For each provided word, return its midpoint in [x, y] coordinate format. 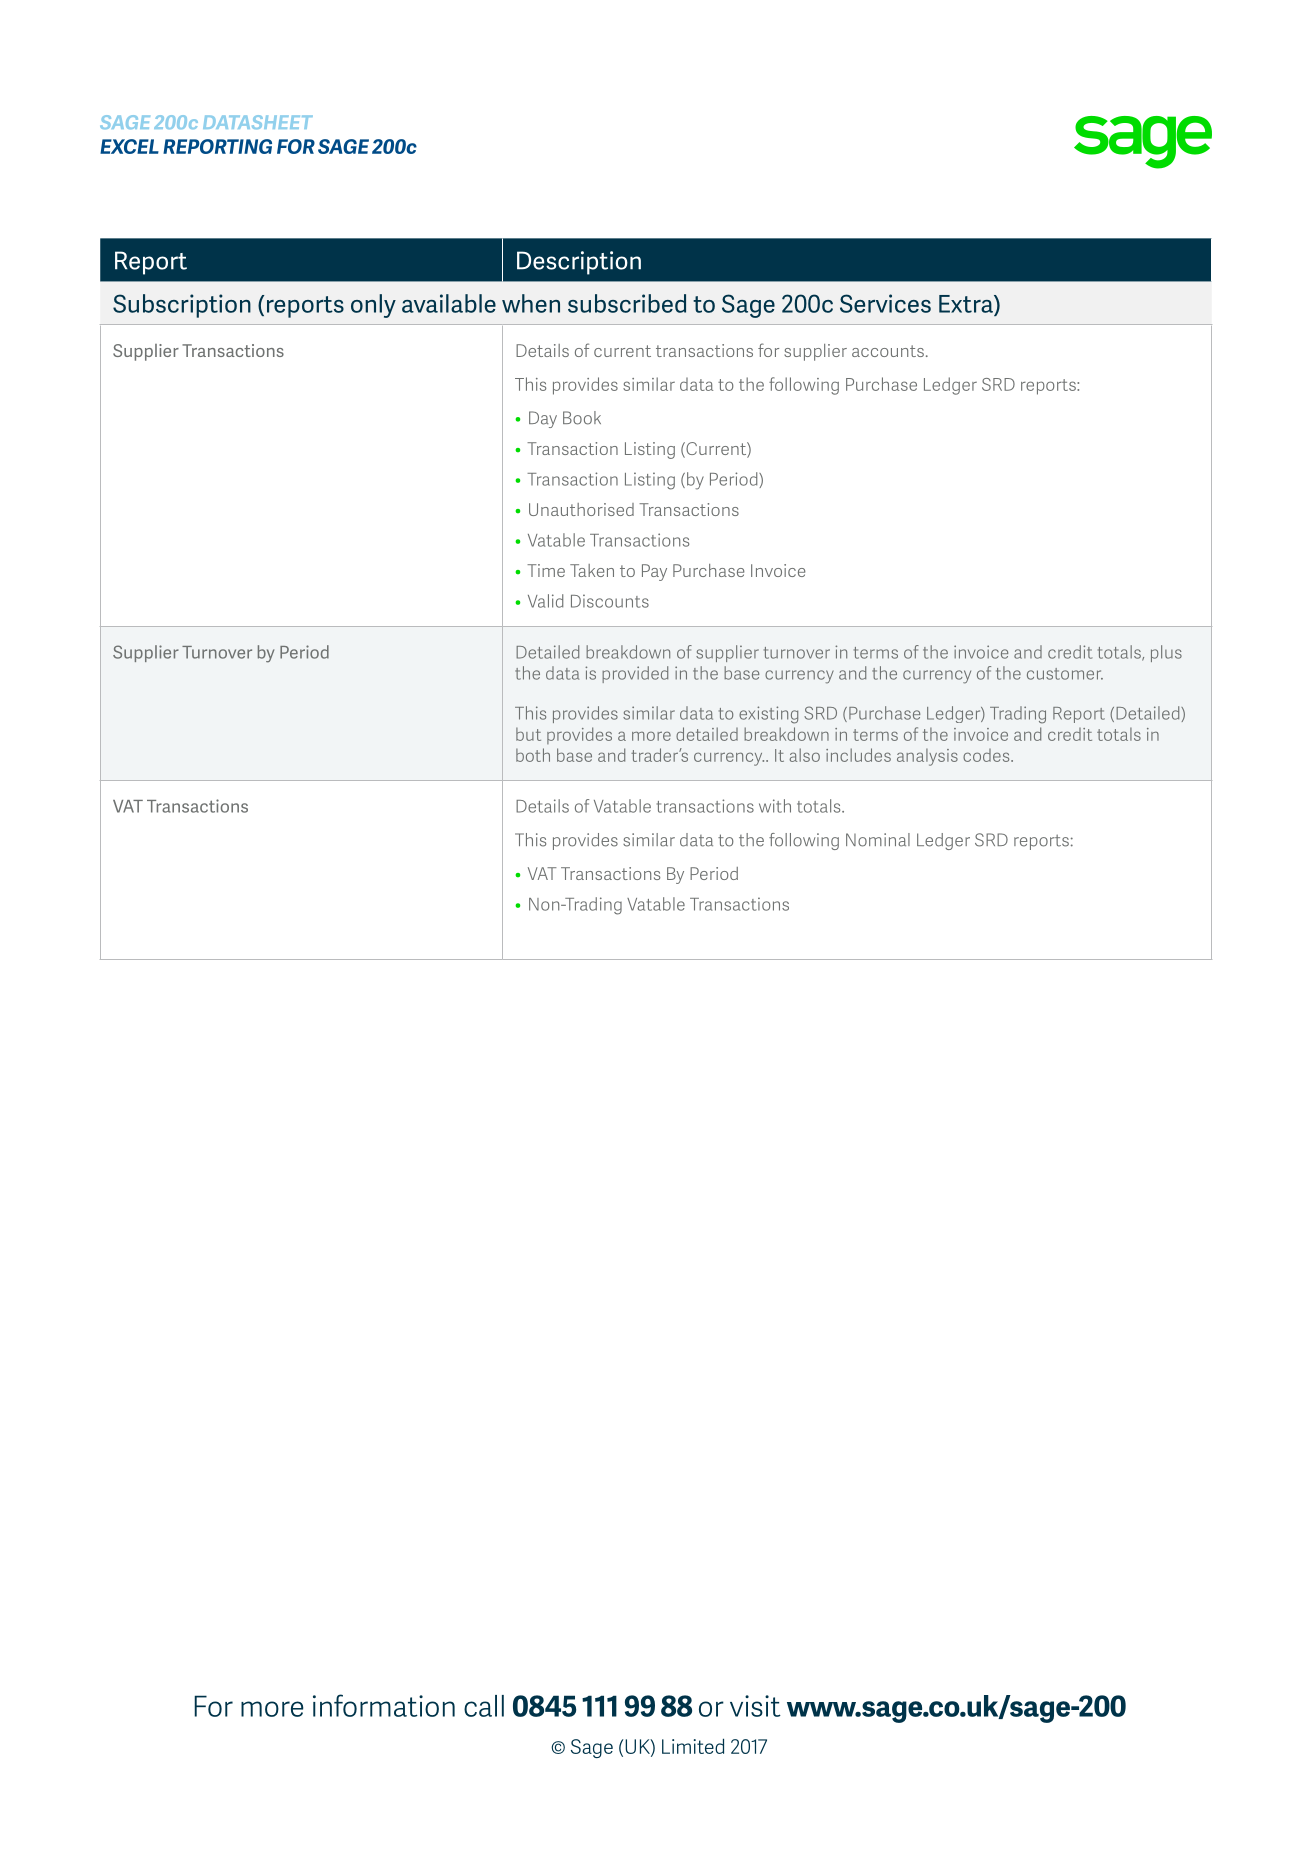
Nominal [878, 840]
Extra [967, 304]
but [528, 734]
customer [1065, 674]
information [384, 1705]
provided [635, 674]
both [533, 755]
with [775, 806]
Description [579, 263]
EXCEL [129, 146]
